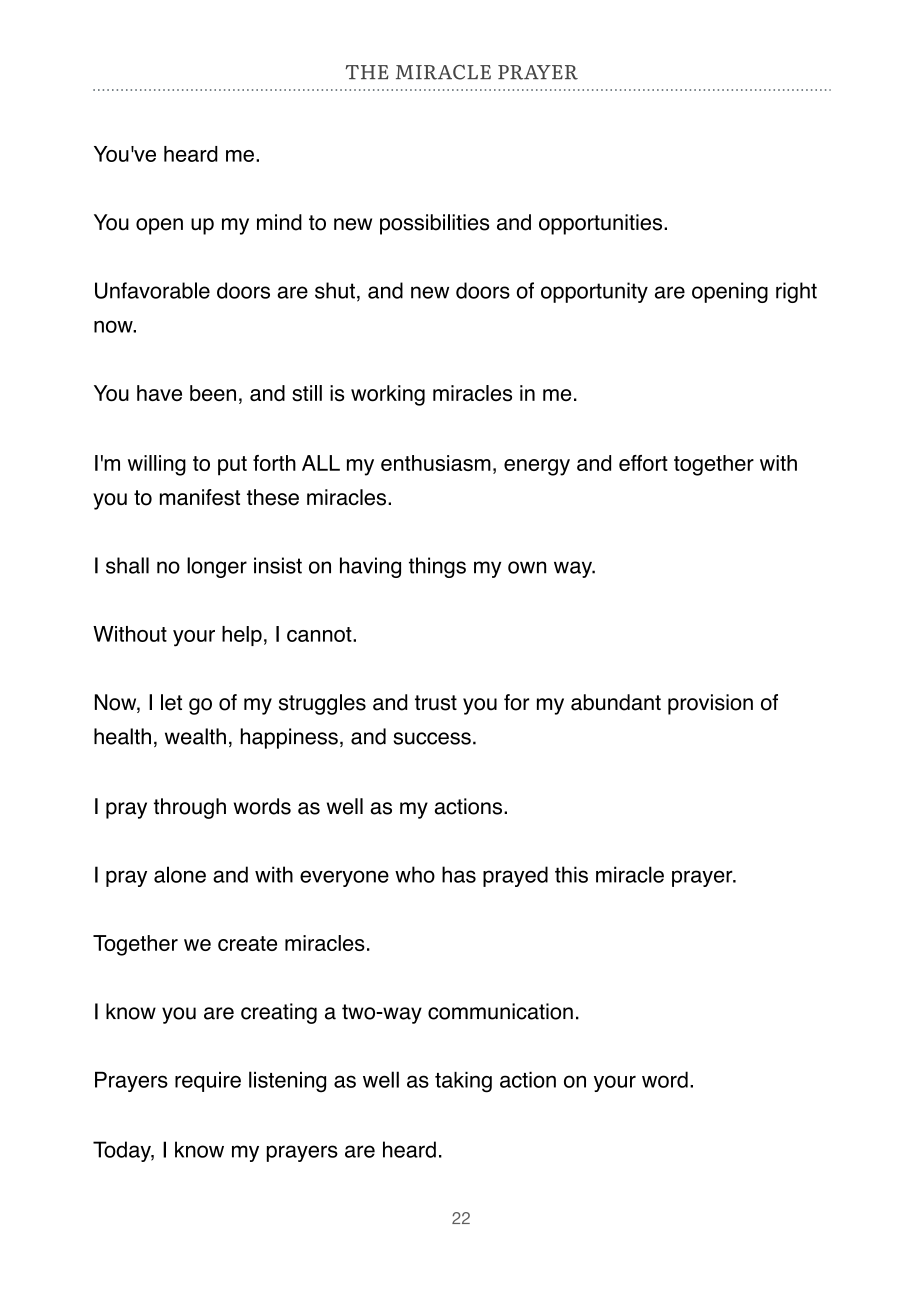  I want to click on provision, so click(710, 704).
